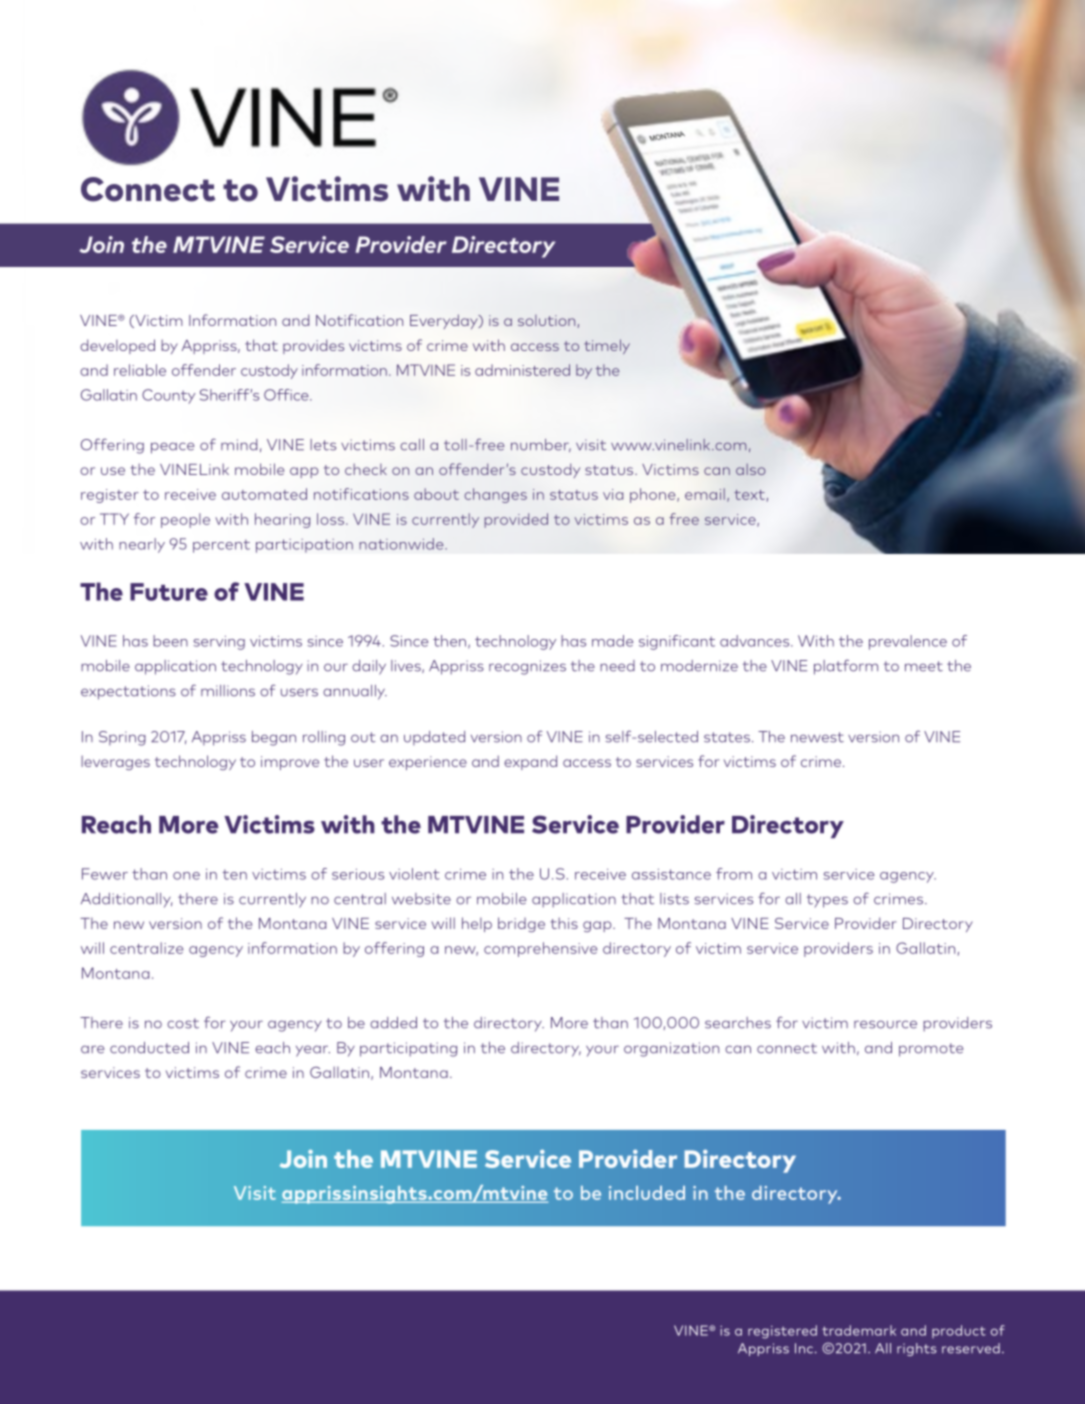 The height and width of the screenshot is (1404, 1085). Describe the element at coordinates (751, 469) in the screenshot. I see `also` at that location.
